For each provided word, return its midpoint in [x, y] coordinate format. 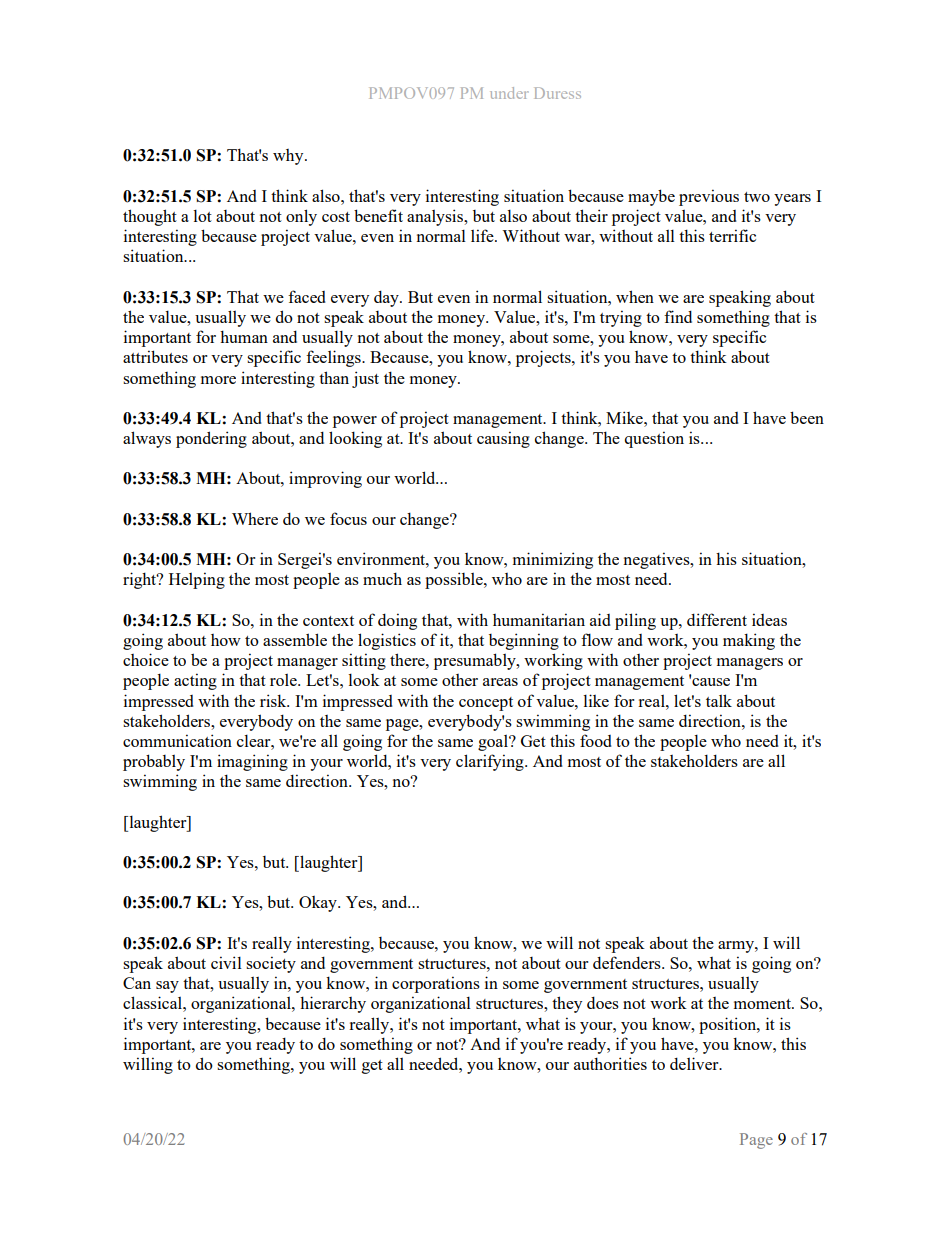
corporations [436, 984]
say [167, 987]
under [509, 93]
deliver [695, 1063]
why [289, 157]
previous [709, 197]
